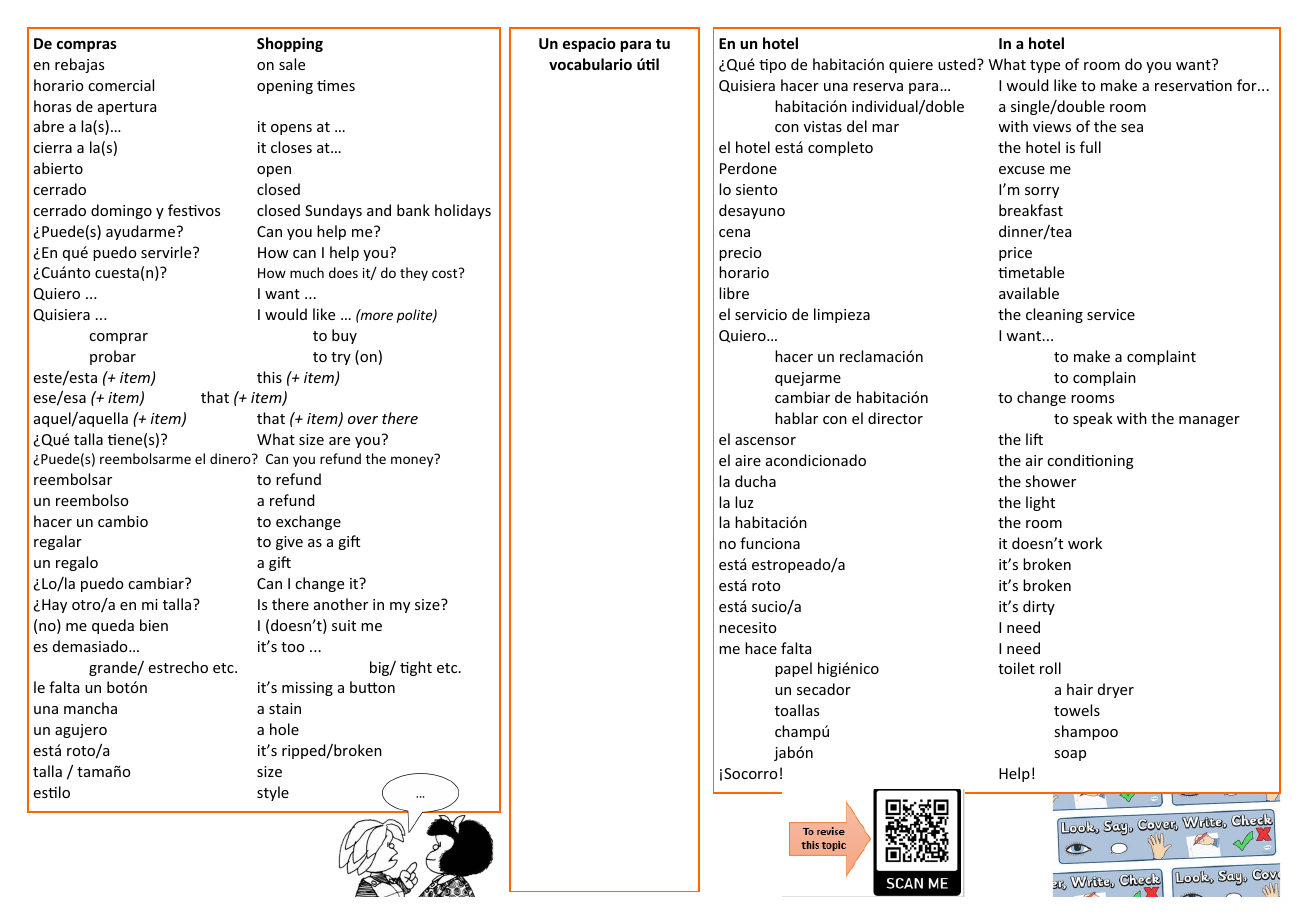 The width and height of the screenshot is (1308, 924). Describe the element at coordinates (118, 338) in the screenshot. I see `comprar` at that location.
